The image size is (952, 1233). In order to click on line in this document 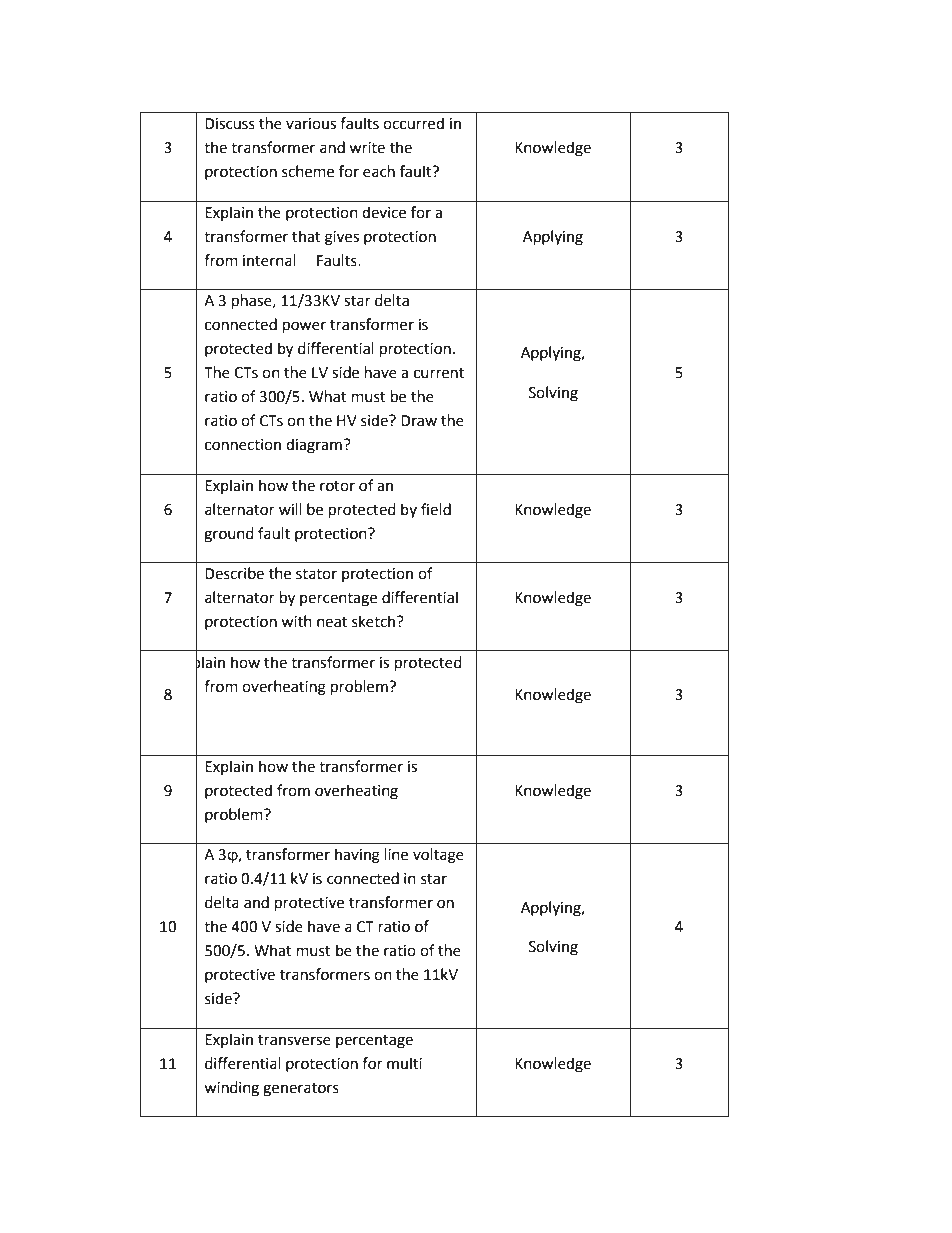, I will do `click(396, 854)`.
